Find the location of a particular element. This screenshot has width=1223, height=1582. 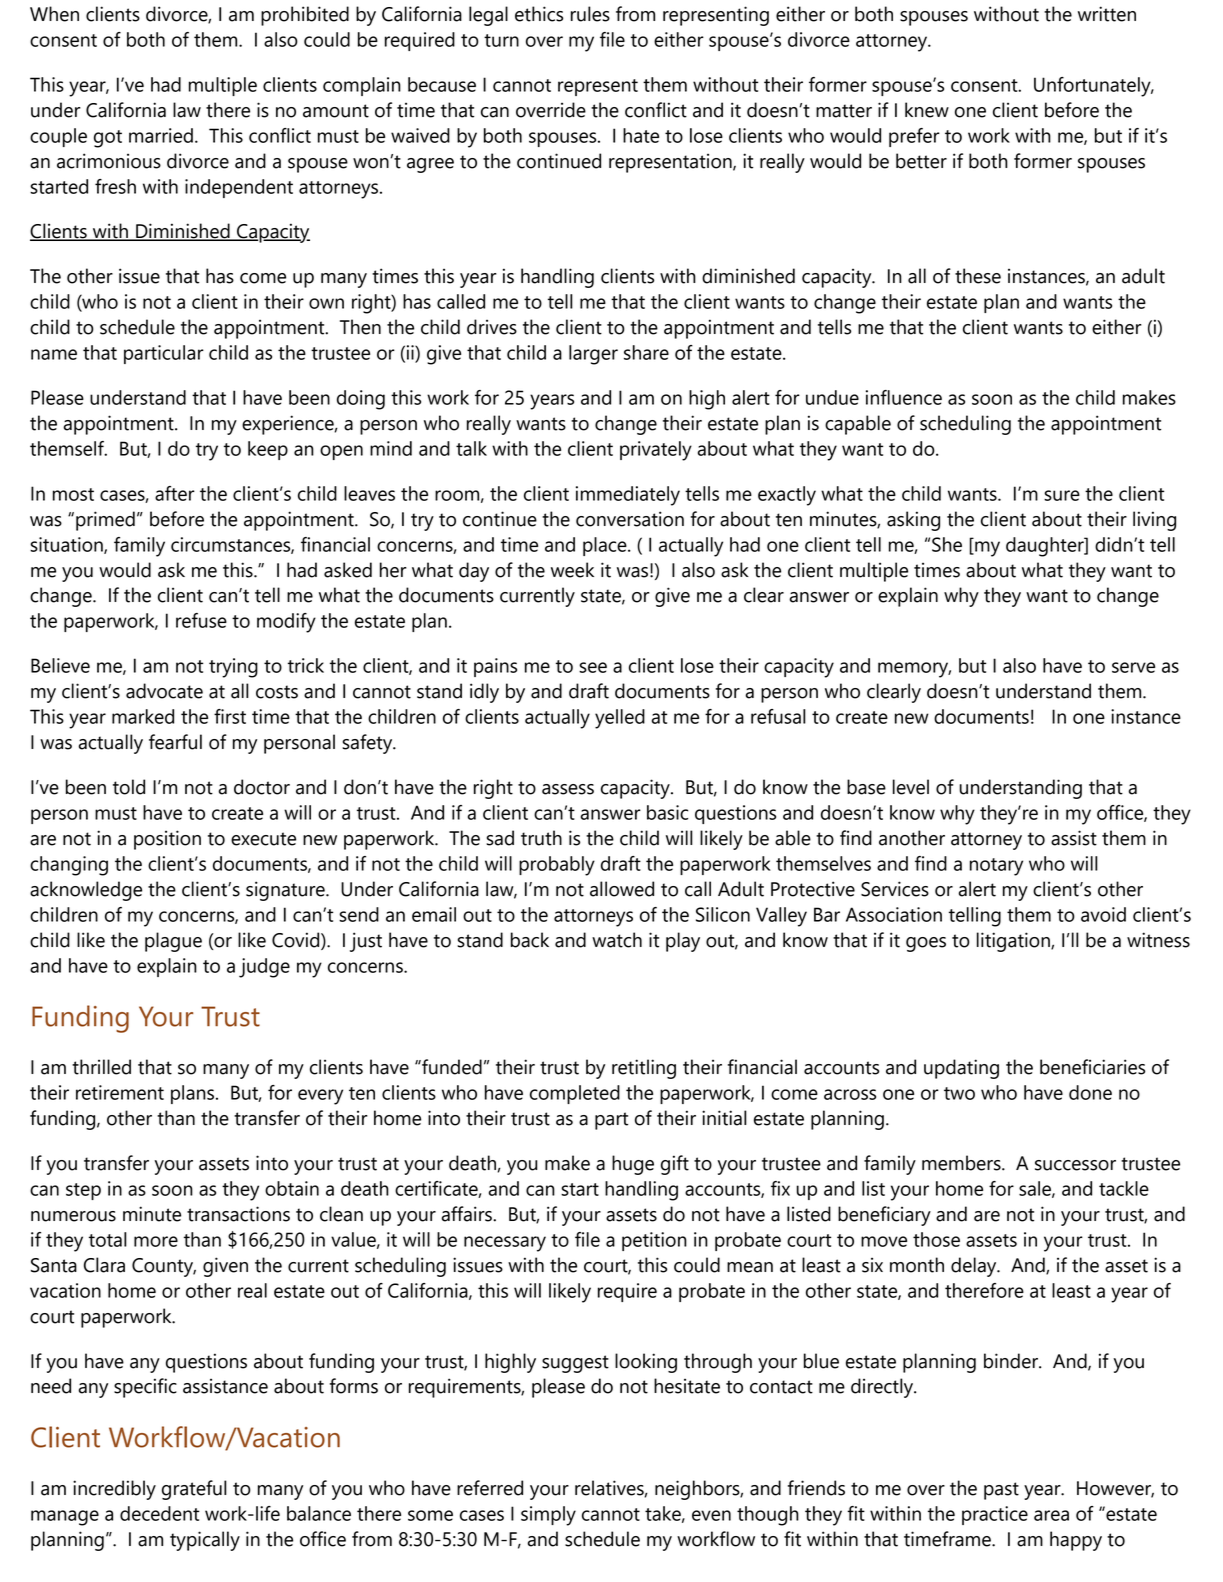

fearful is located at coordinates (175, 742).
